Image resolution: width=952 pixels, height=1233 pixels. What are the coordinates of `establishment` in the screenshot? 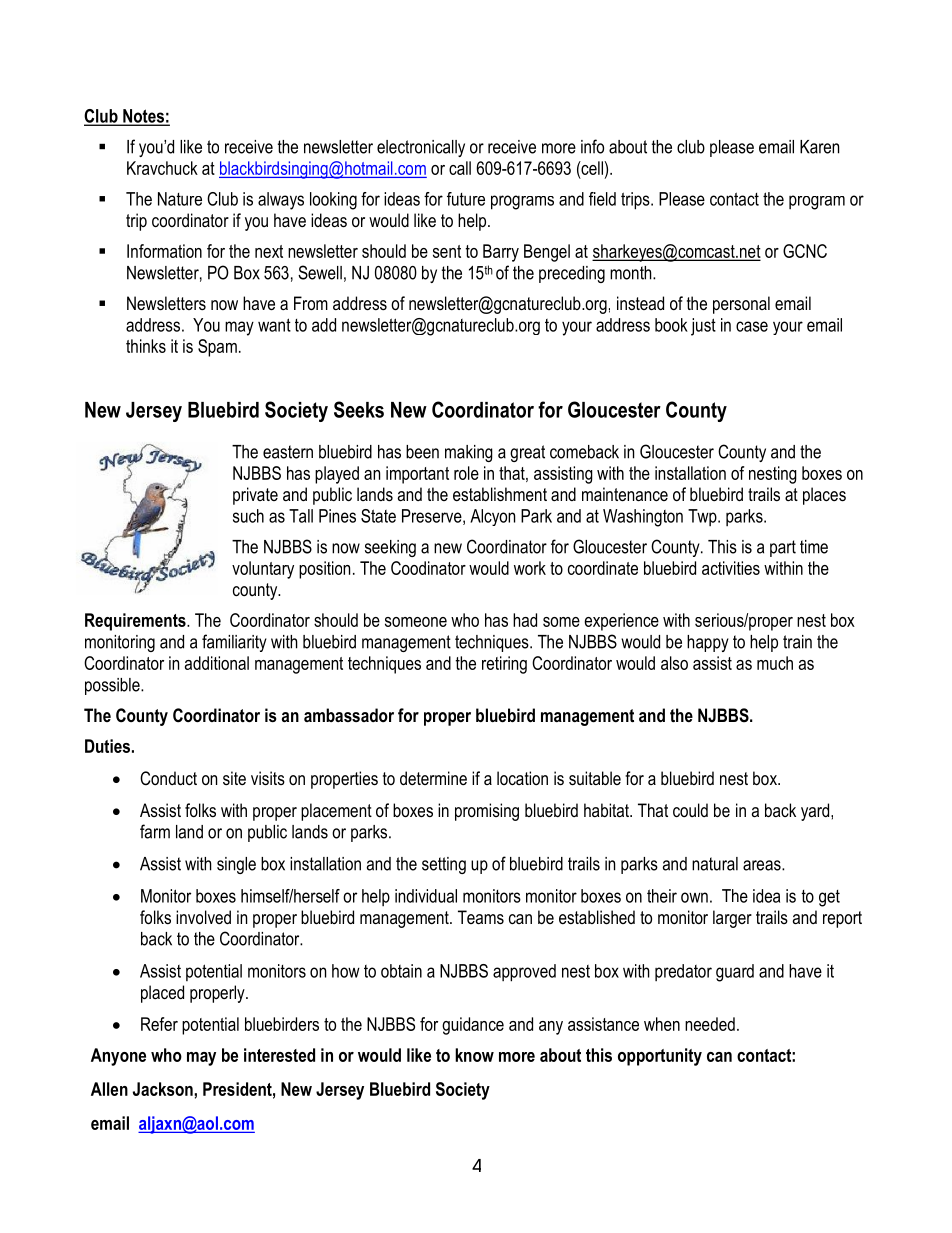 It's located at (500, 494).
